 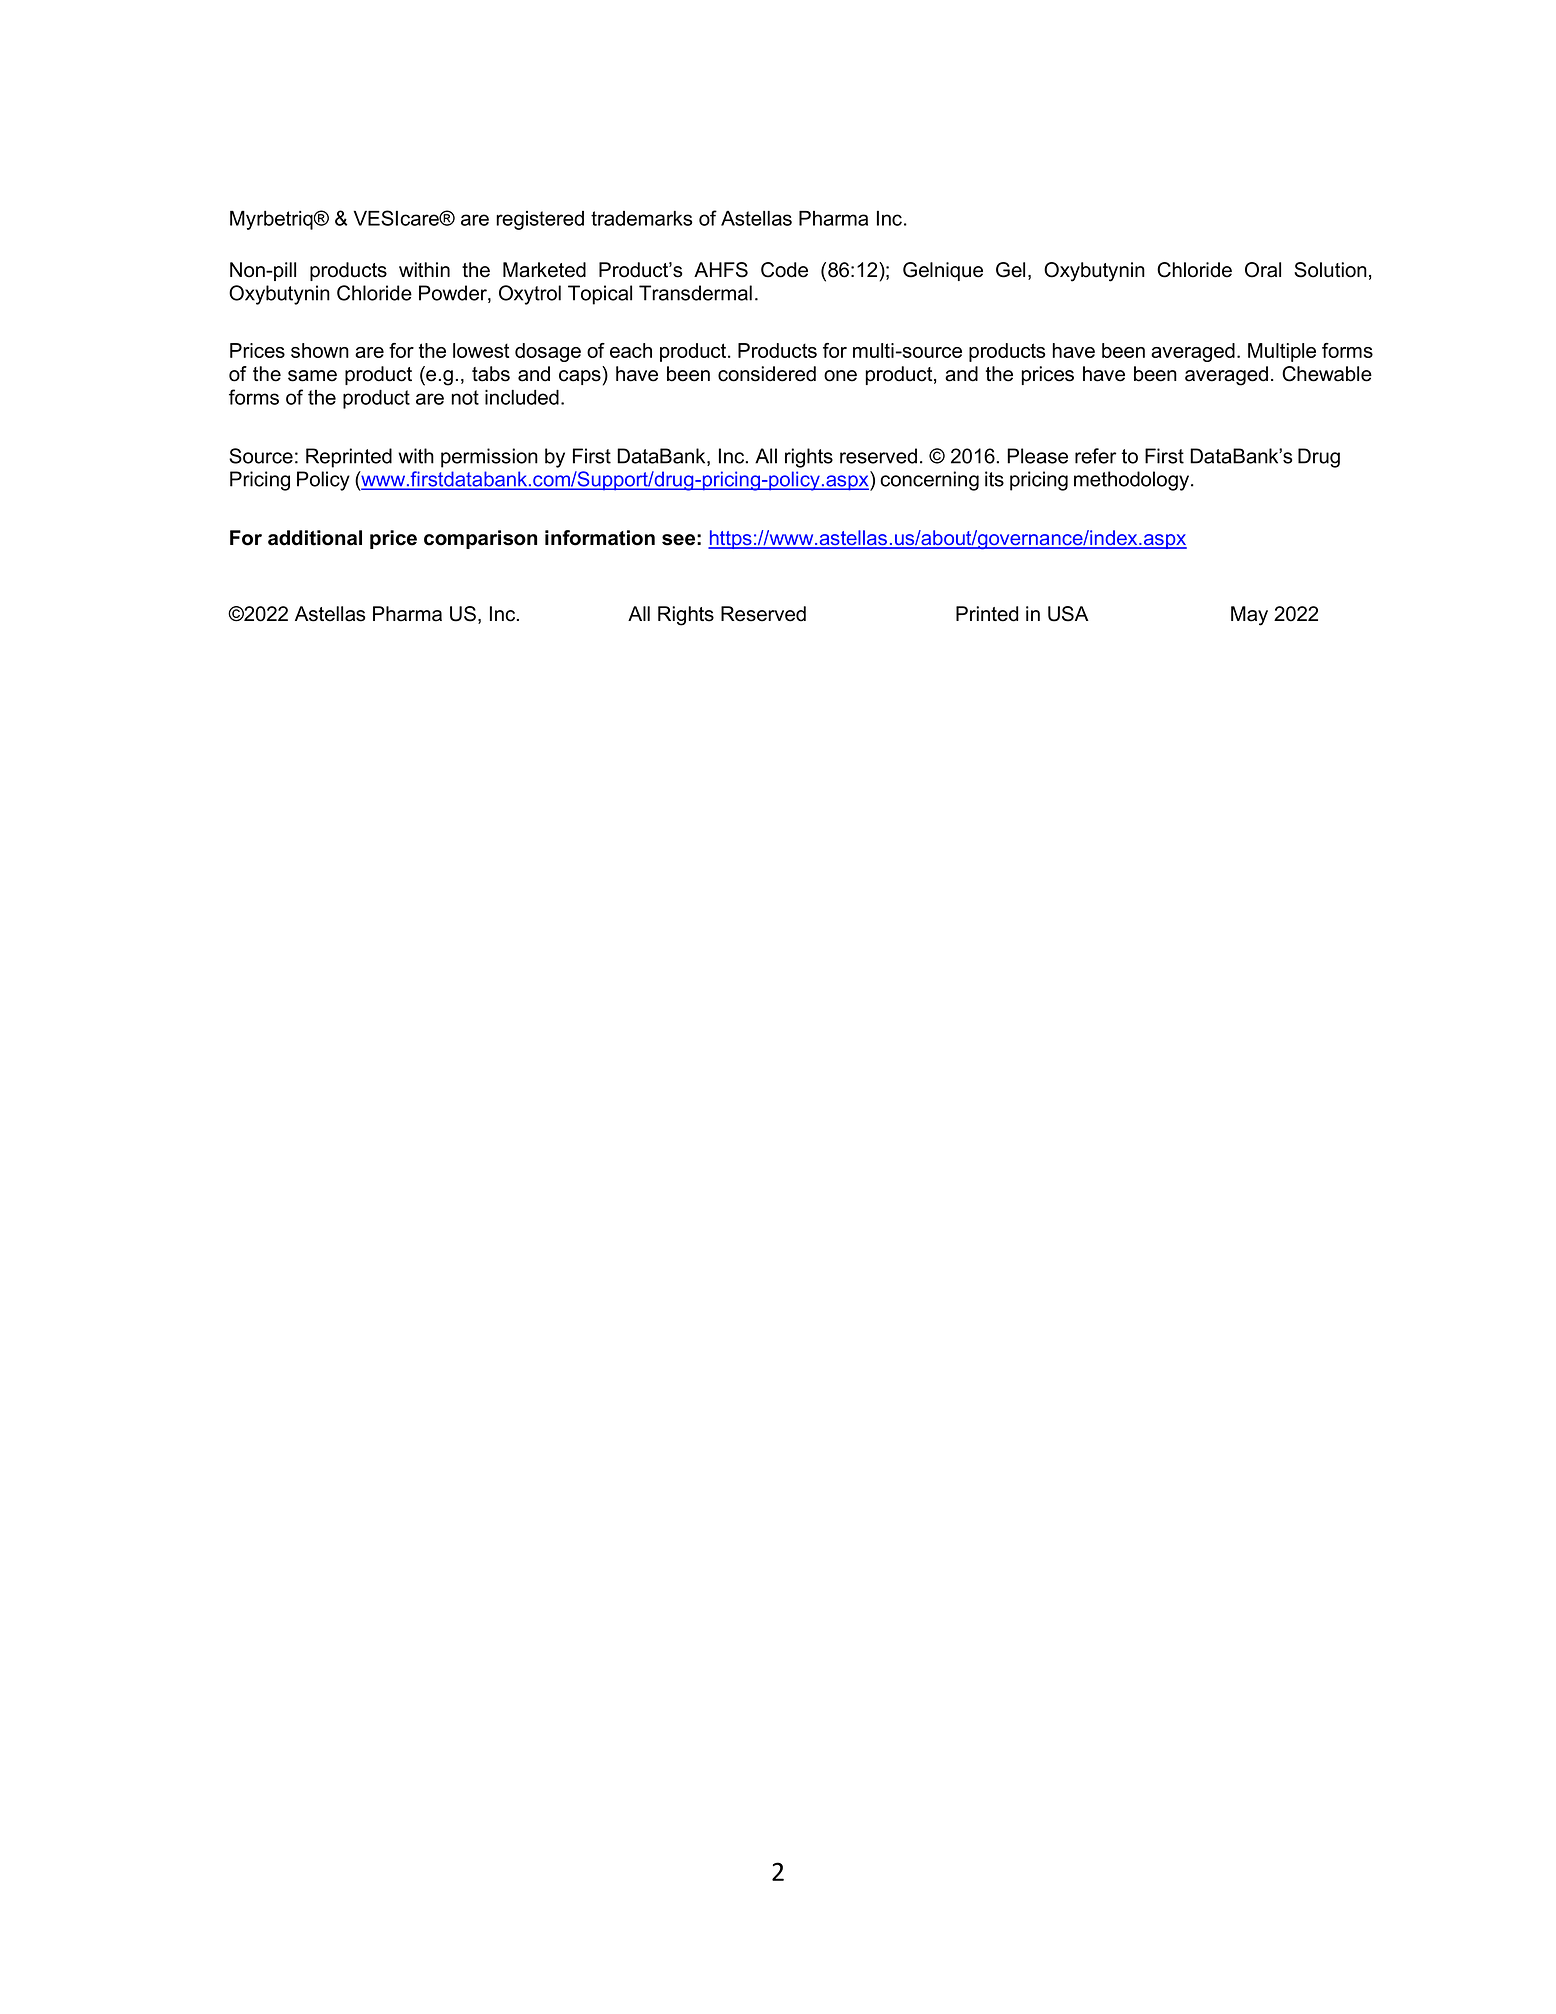 I want to click on USA, so click(x=1068, y=614).
